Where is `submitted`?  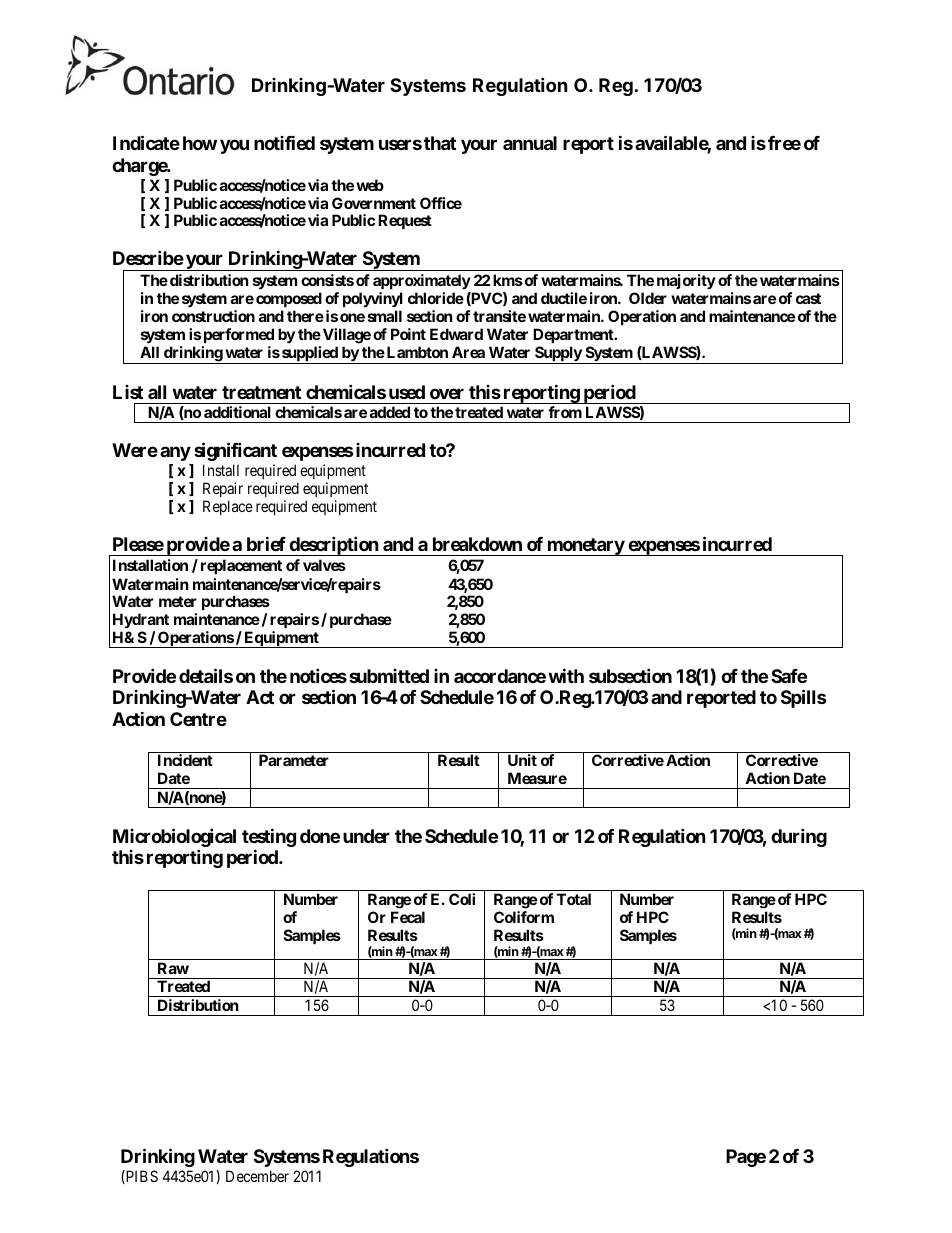
submitted is located at coordinates (389, 676).
